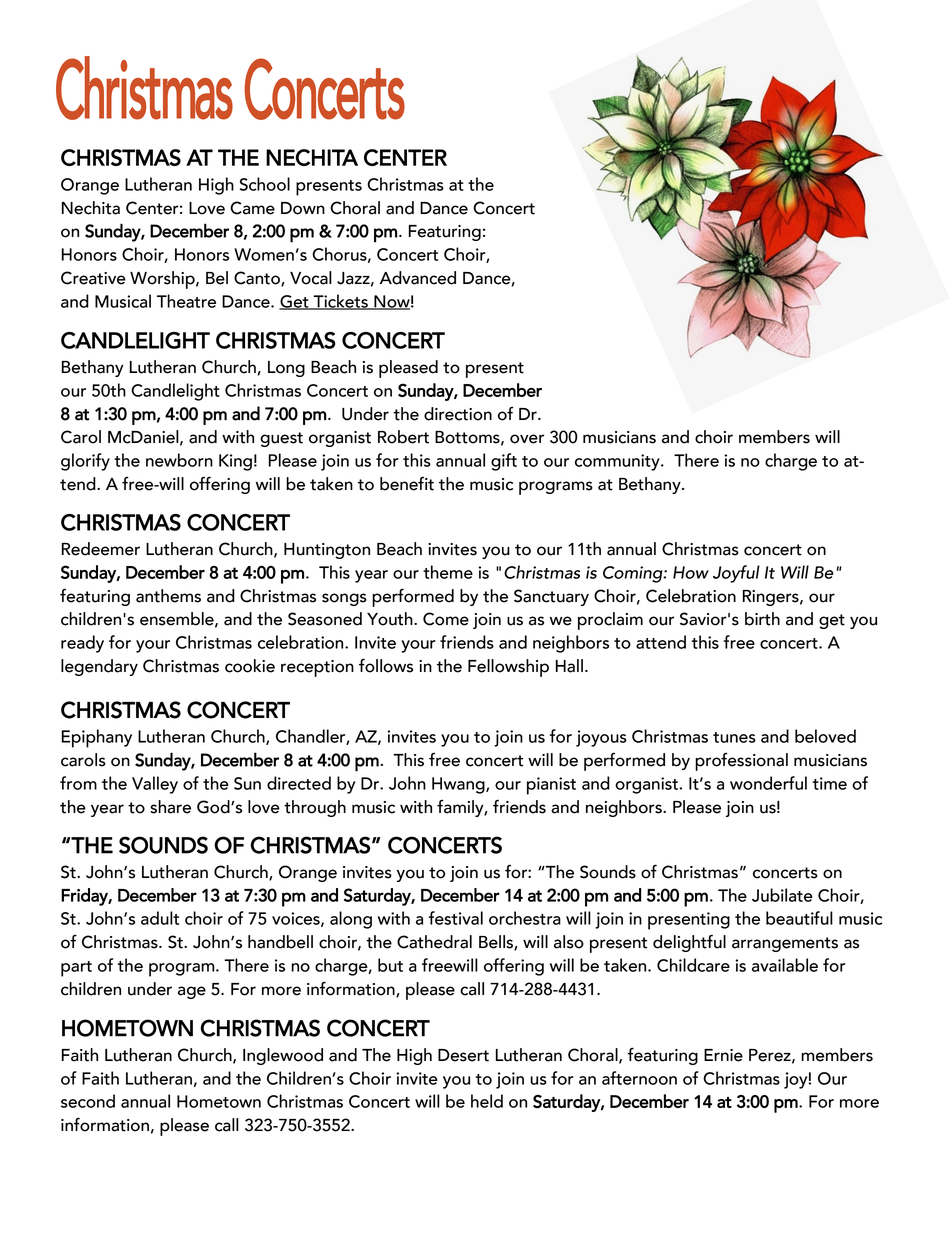 Image resolution: width=952 pixels, height=1233 pixels. I want to click on community, so click(618, 462).
